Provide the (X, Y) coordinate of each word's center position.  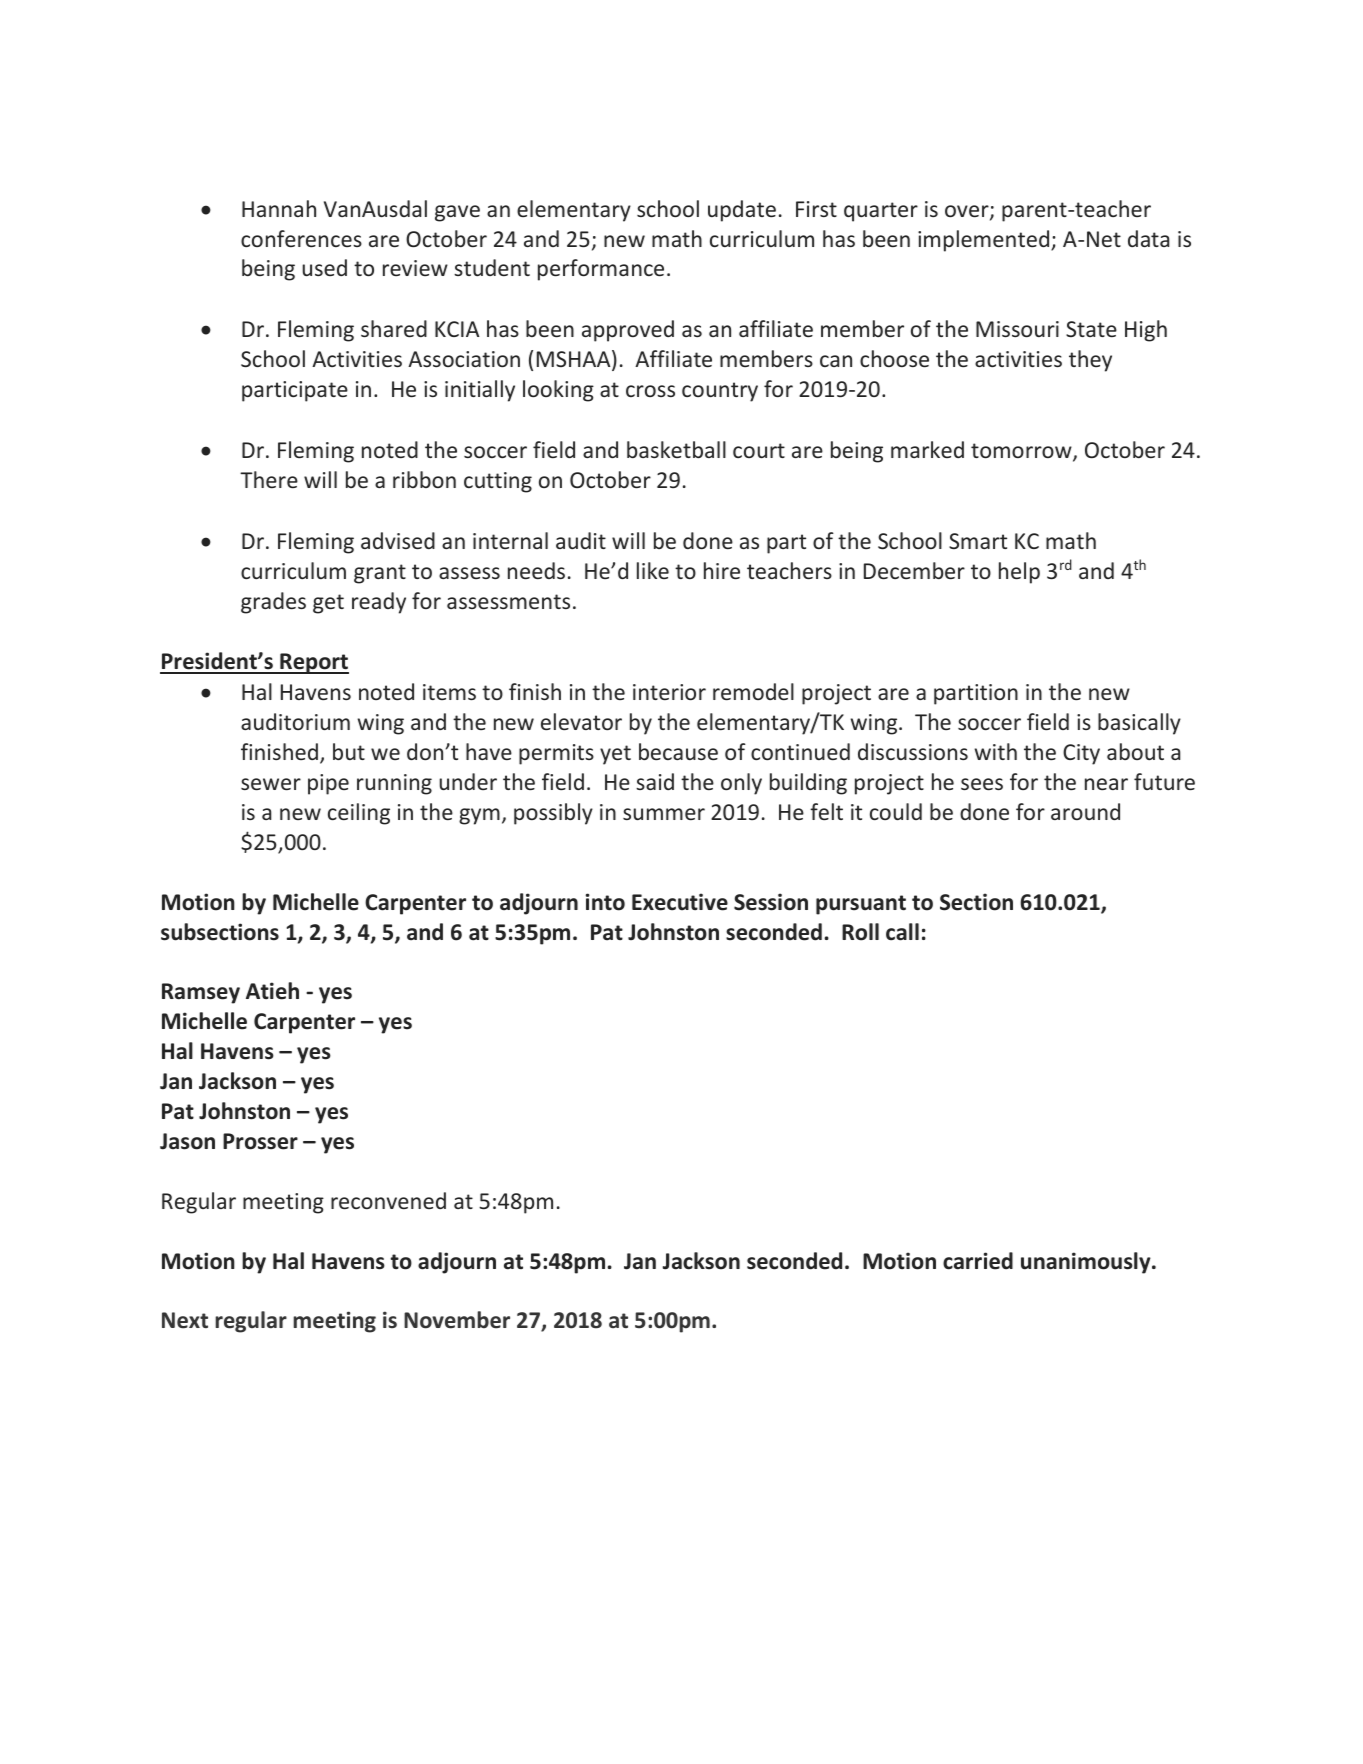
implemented (985, 241)
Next (185, 1320)
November (457, 1320)
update (742, 211)
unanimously (1087, 1263)
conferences (301, 238)
